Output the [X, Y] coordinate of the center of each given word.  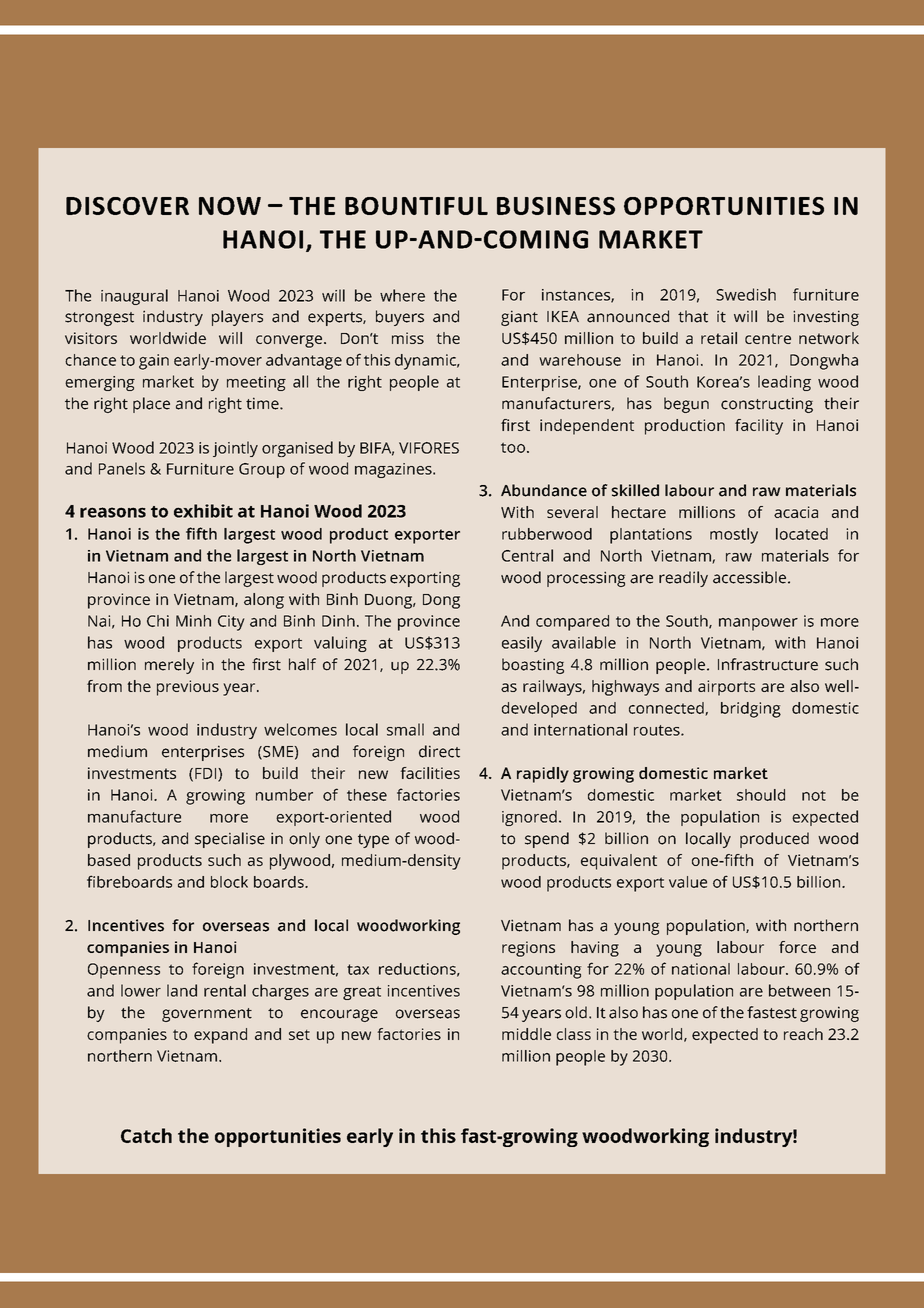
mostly [734, 536]
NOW [230, 206]
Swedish [746, 294]
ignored [529, 818]
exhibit [203, 511]
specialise [230, 840]
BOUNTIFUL [416, 206]
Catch [146, 1135]
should [761, 795]
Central [527, 555]
